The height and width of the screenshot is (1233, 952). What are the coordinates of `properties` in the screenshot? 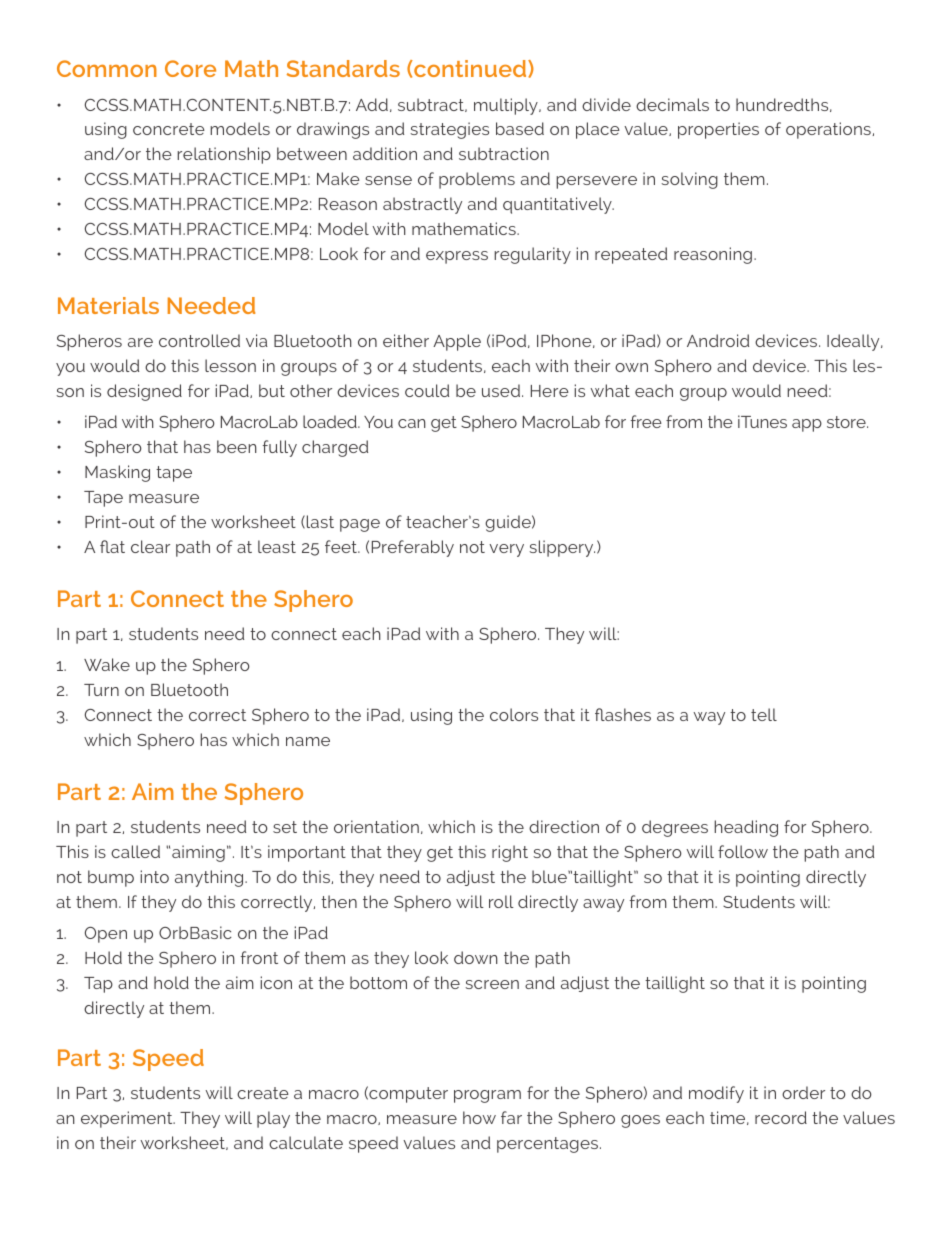 It's located at (718, 130).
